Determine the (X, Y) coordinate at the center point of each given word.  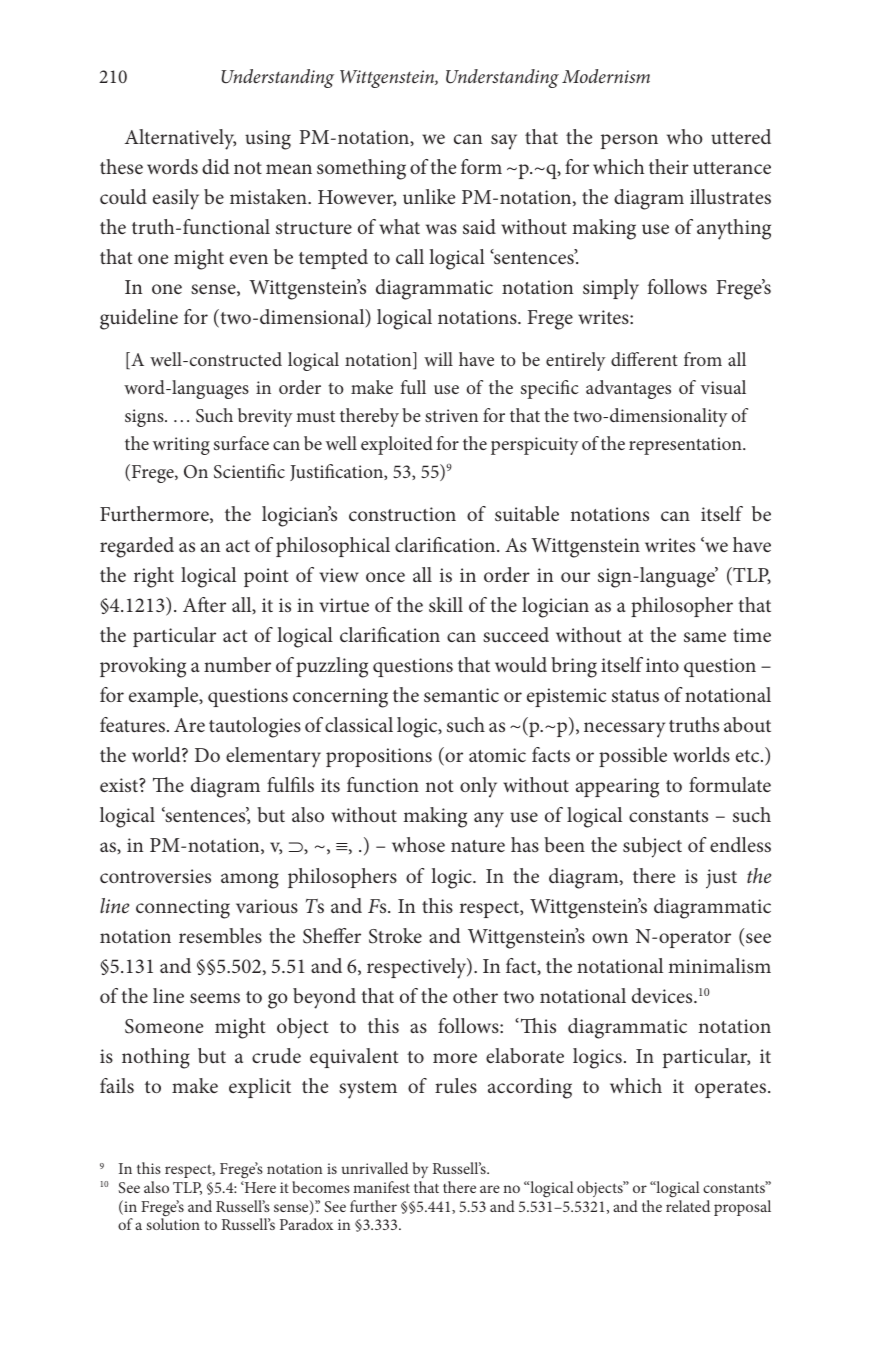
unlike (429, 196)
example (165, 697)
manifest (381, 1187)
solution (173, 1224)
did (216, 166)
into (662, 665)
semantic (461, 695)
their (669, 166)
